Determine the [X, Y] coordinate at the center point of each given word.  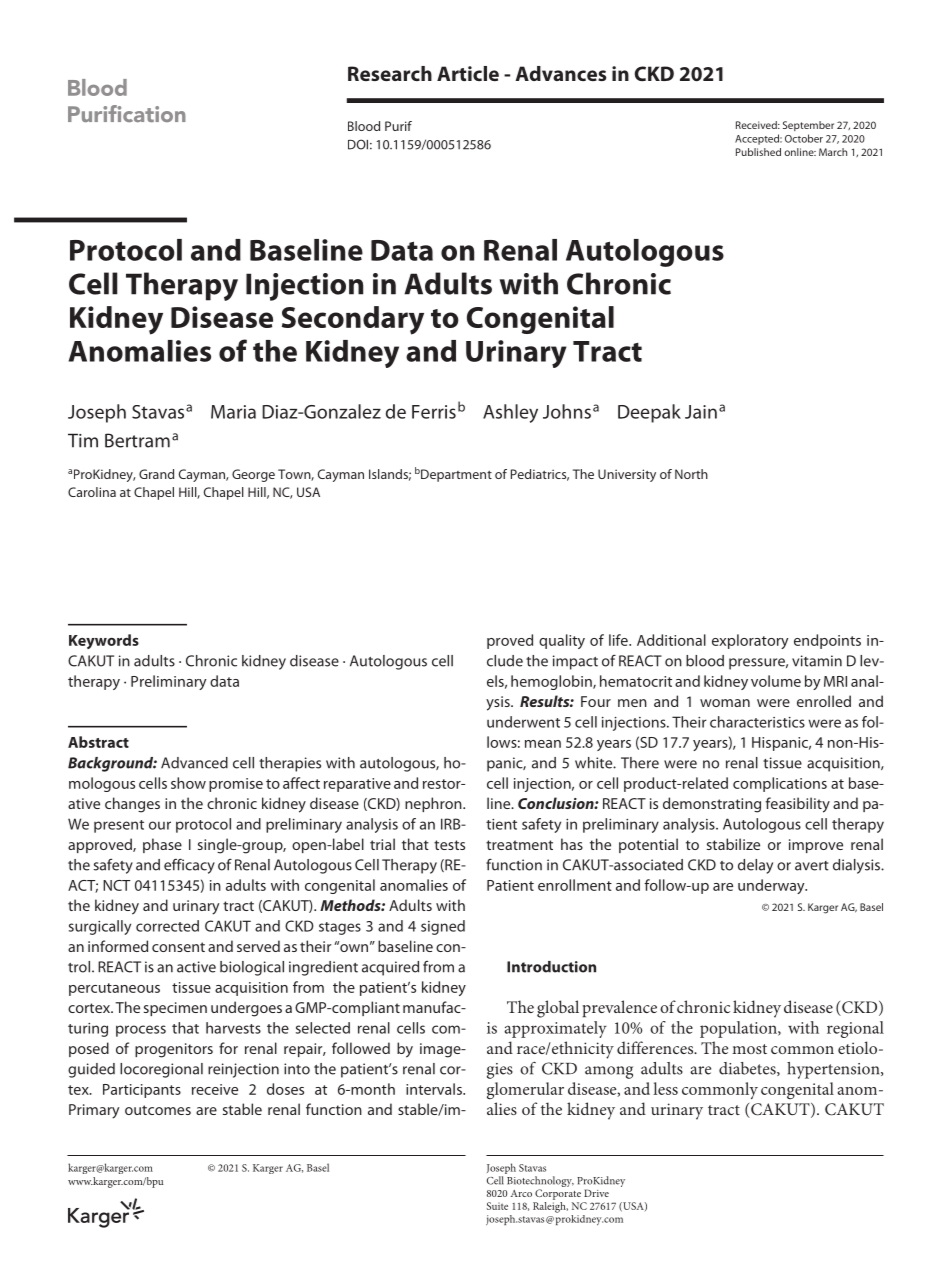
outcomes [158, 1110]
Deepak [649, 413]
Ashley [510, 413]
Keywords [104, 641]
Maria [233, 412]
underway [772, 886]
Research [390, 73]
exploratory [750, 641]
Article [468, 73]
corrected [167, 926]
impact [575, 662]
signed [443, 927]
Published [758, 152]
